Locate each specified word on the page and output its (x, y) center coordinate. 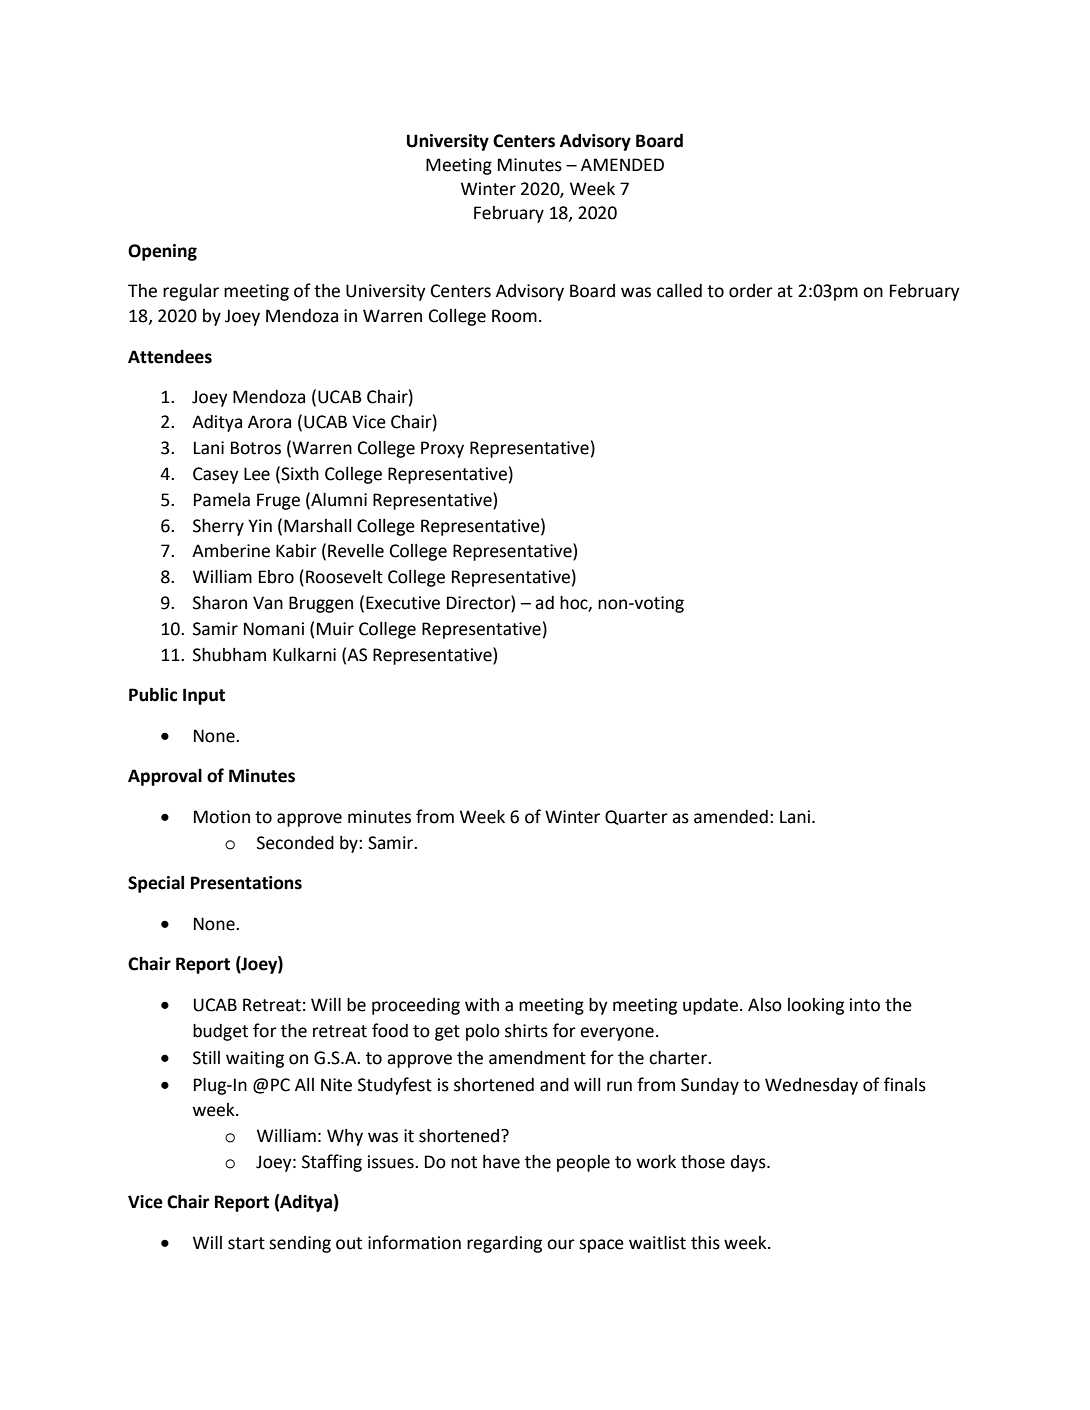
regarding (504, 1244)
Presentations (246, 883)
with (482, 1005)
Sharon (220, 603)
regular (191, 292)
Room (514, 316)
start (246, 1243)
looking (816, 1006)
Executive (403, 603)
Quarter (636, 817)
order (751, 291)
